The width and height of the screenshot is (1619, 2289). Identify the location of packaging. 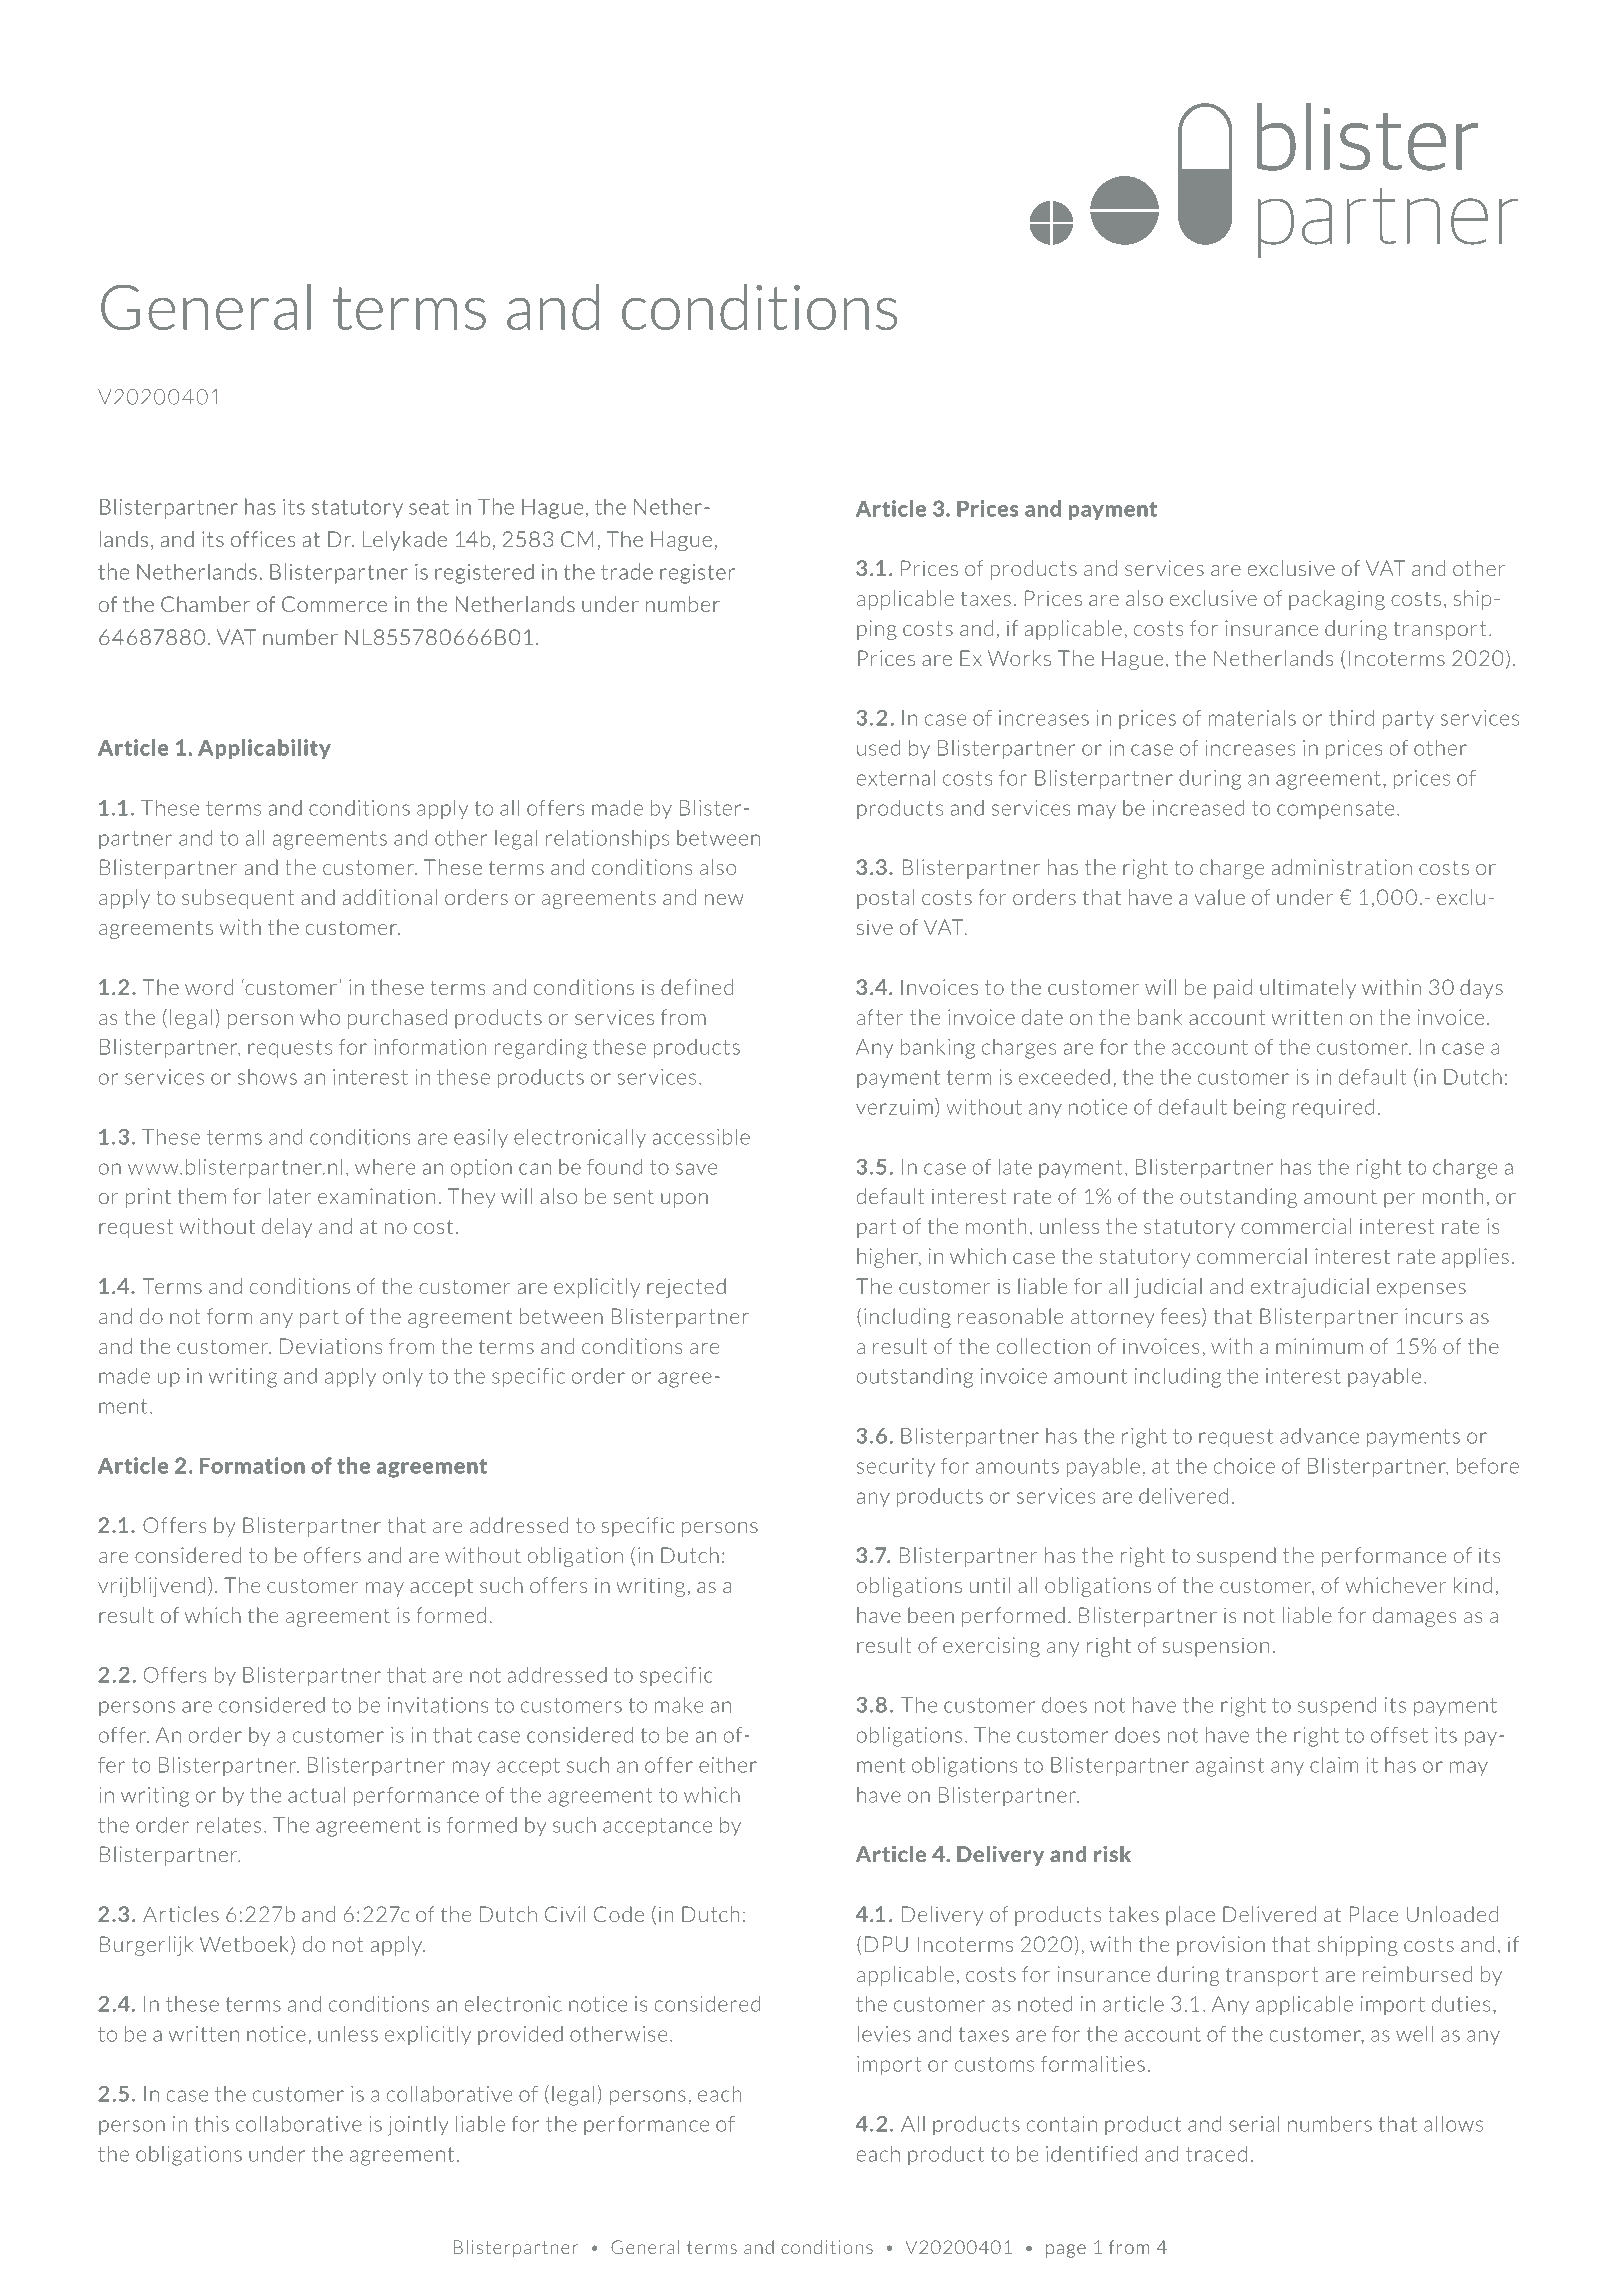
(1337, 600).
